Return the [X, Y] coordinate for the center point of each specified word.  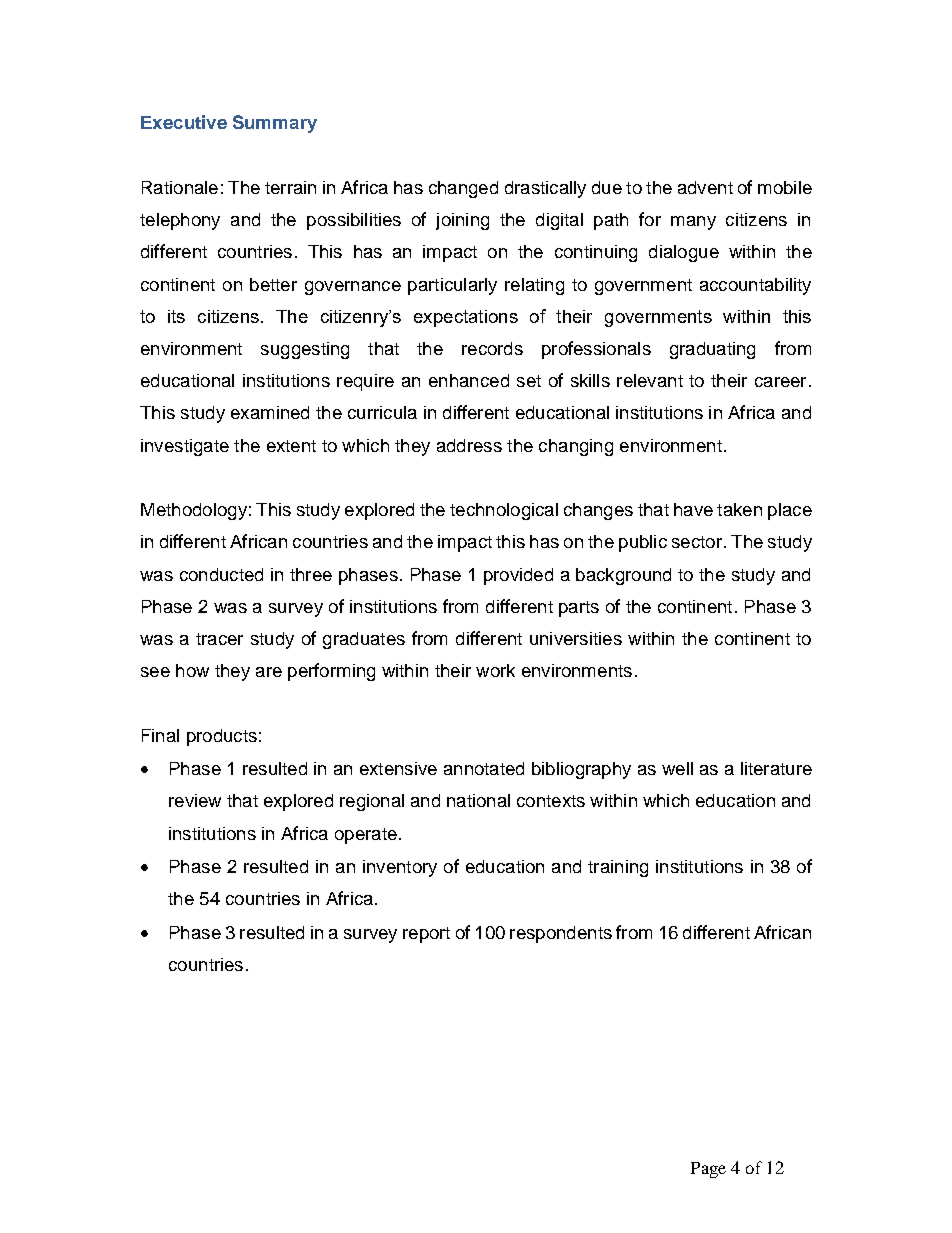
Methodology [194, 511]
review [195, 800]
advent [705, 187]
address [469, 445]
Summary [275, 124]
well [677, 768]
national [478, 800]
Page [708, 1170]
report [426, 935]
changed [463, 189]
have [693, 509]
